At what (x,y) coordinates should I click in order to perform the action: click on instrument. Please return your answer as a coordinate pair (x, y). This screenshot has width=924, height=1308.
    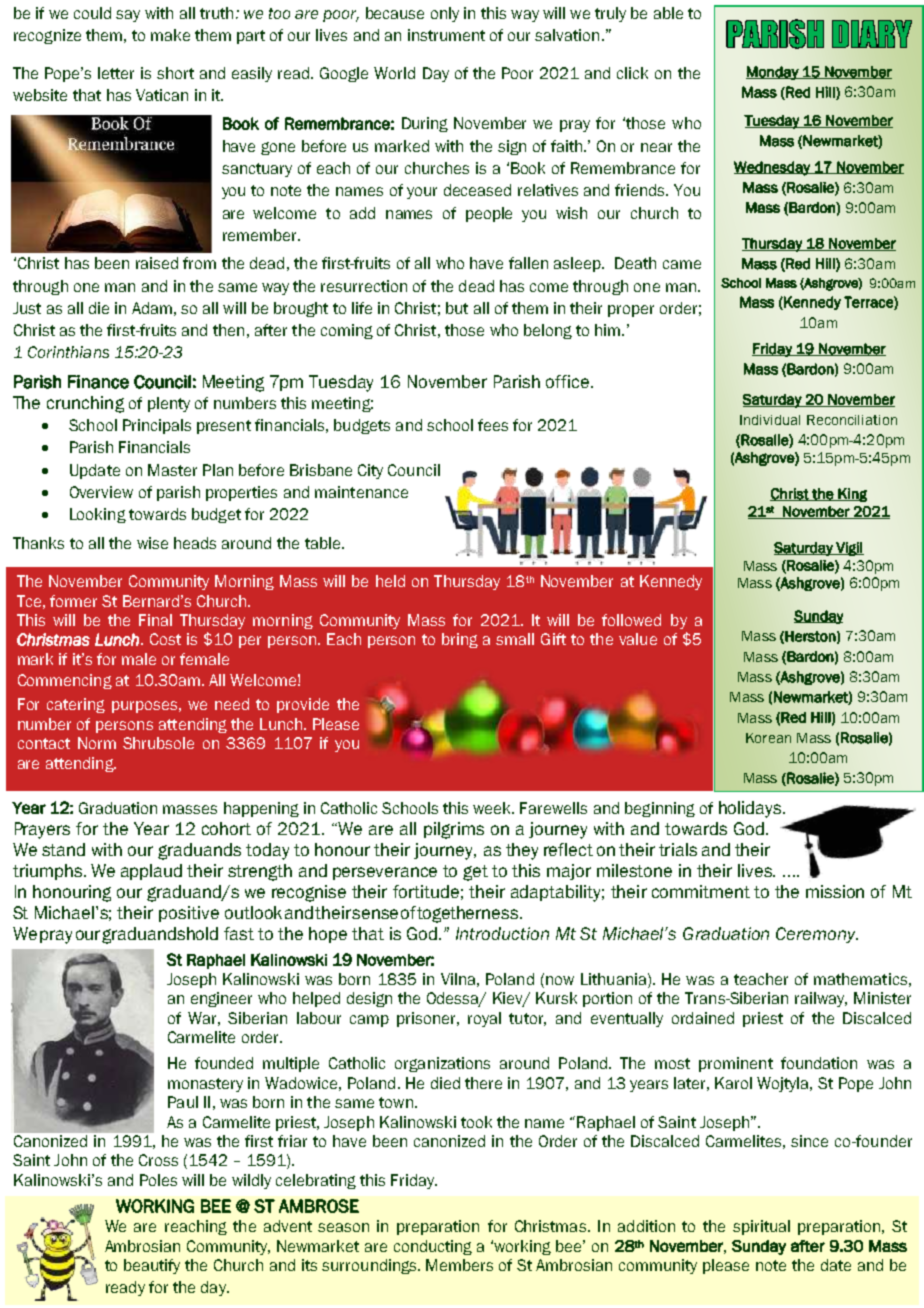
    Looking at the image, I should click on (446, 35).
